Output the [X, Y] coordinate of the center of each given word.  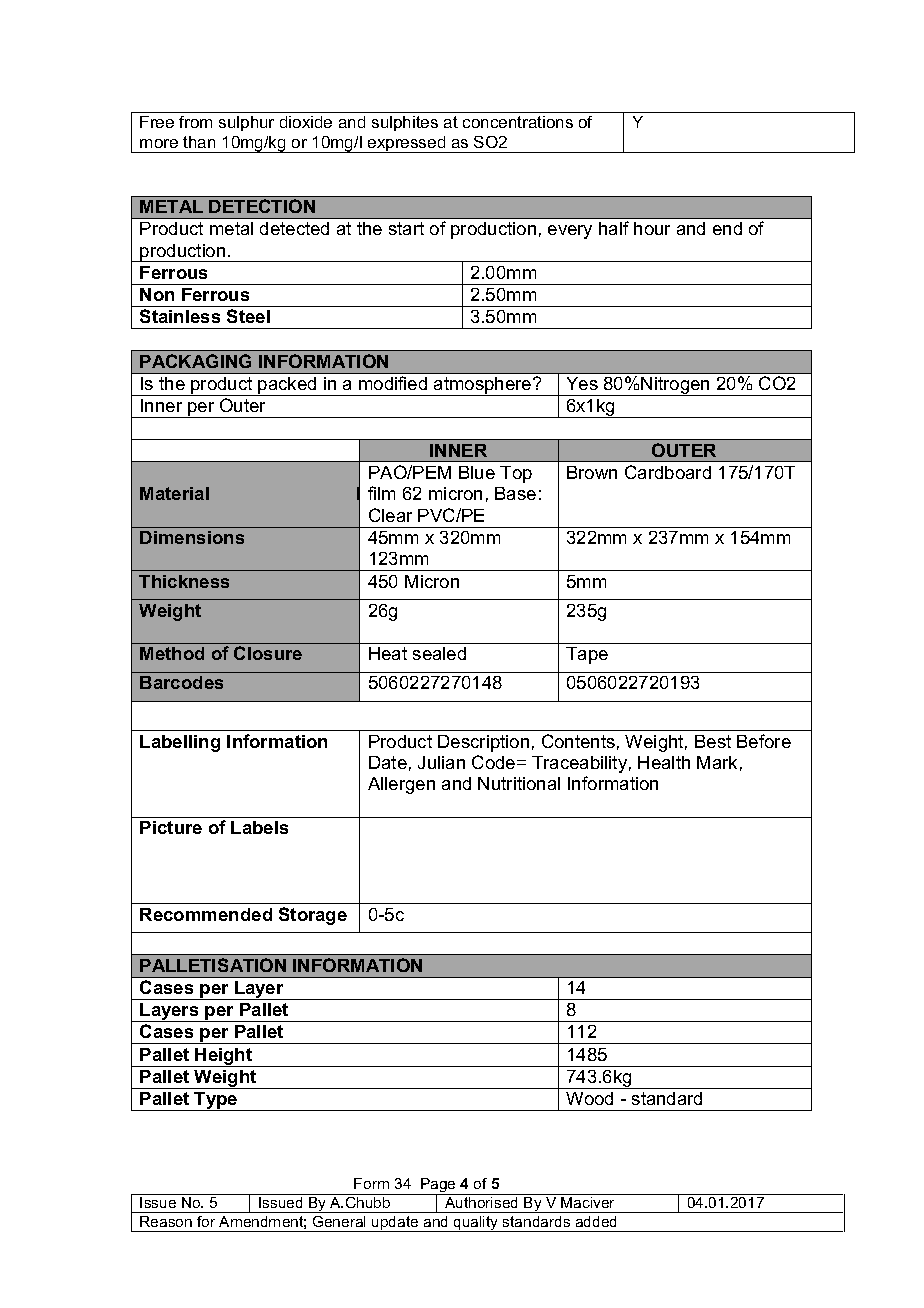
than [199, 142]
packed [288, 386]
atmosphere [483, 386]
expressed [407, 144]
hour [652, 228]
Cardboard [668, 472]
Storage [313, 916]
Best [713, 741]
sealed [439, 653]
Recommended [206, 914]
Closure [268, 653]
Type [216, 1101]
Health [664, 762]
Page [438, 1187]
